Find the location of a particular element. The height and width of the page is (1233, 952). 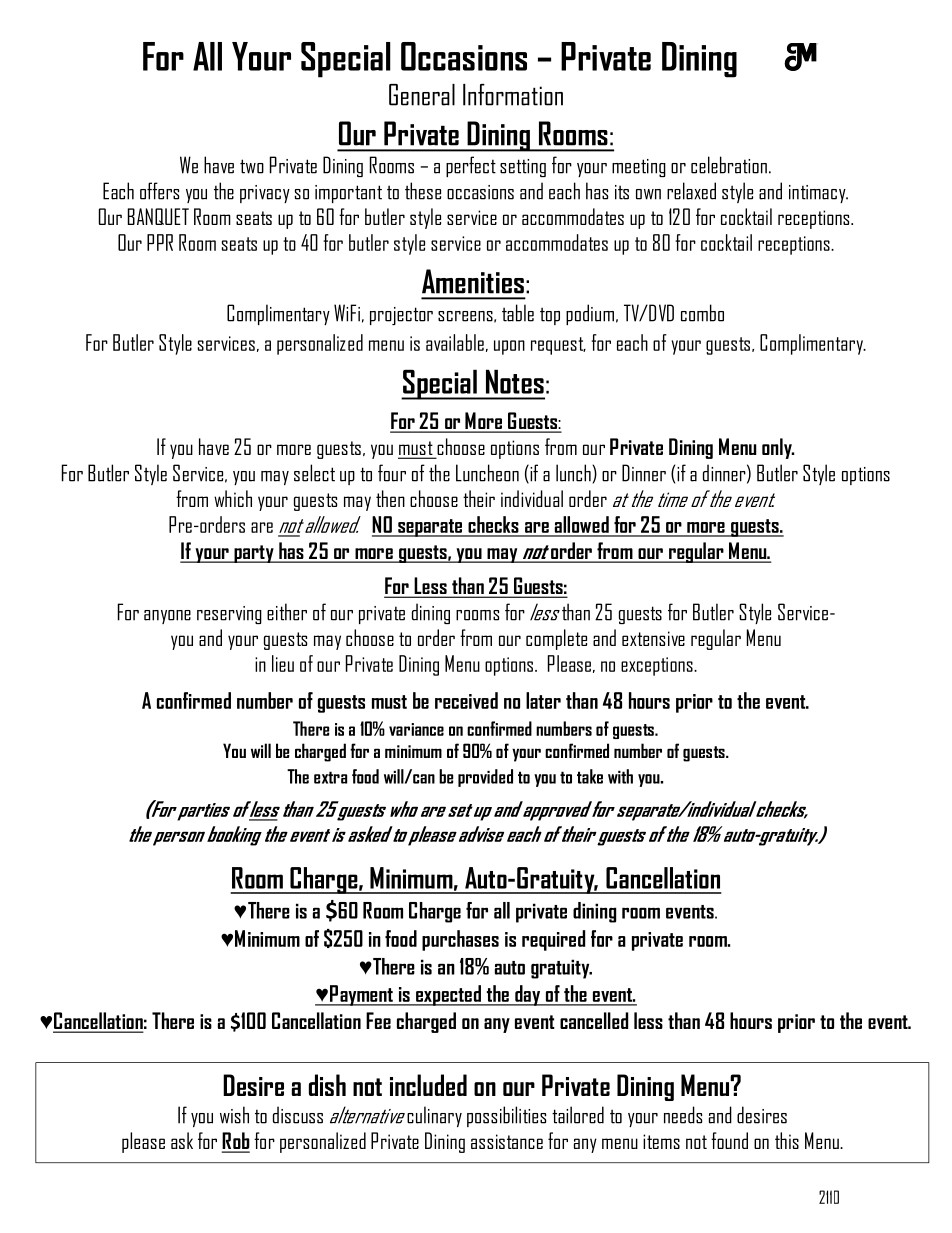

Information is located at coordinates (513, 95).
